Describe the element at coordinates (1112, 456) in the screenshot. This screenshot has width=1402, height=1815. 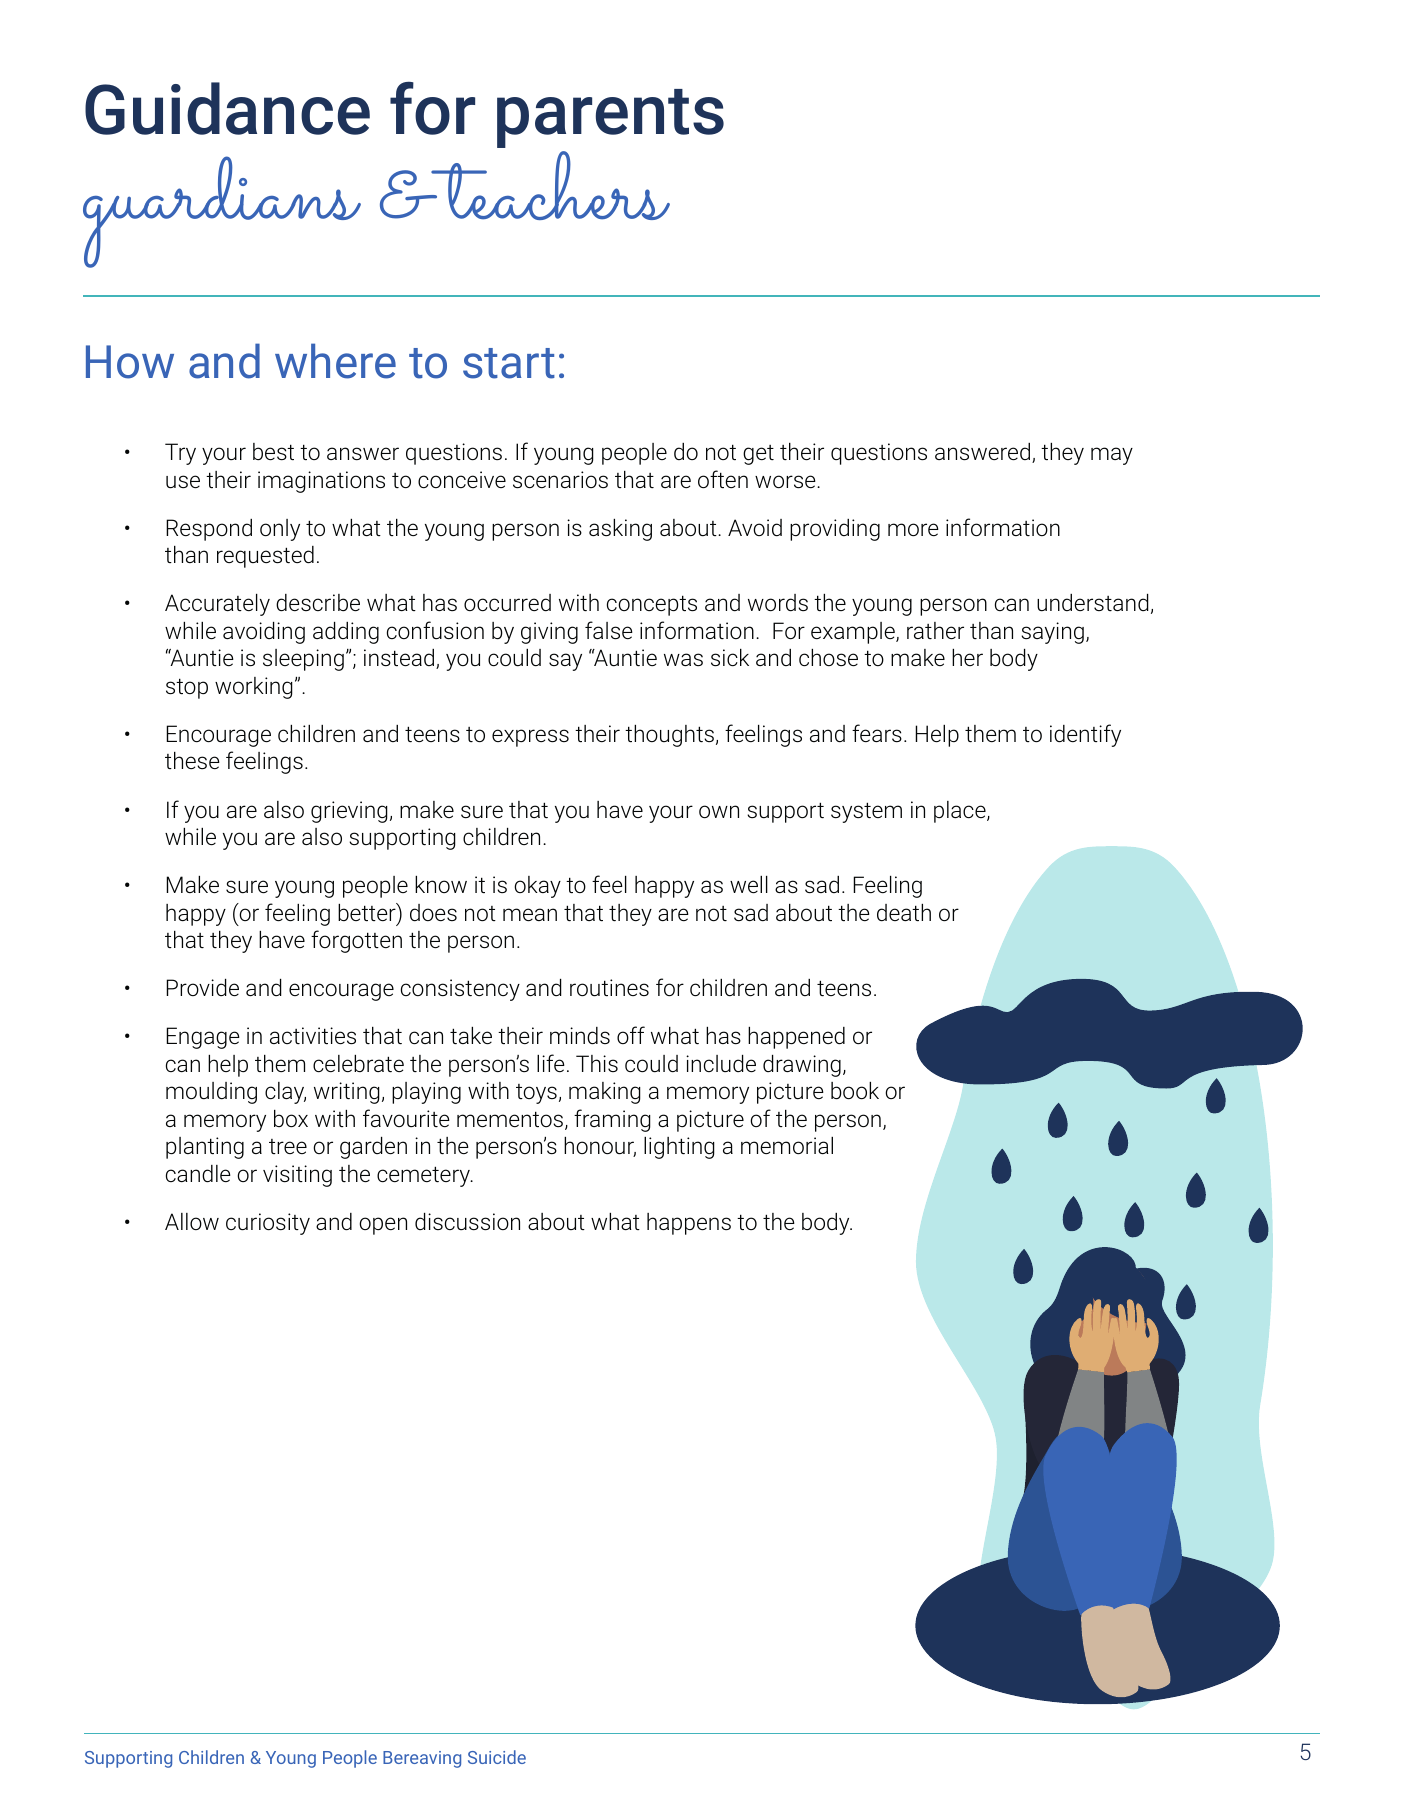
I see `may` at that location.
